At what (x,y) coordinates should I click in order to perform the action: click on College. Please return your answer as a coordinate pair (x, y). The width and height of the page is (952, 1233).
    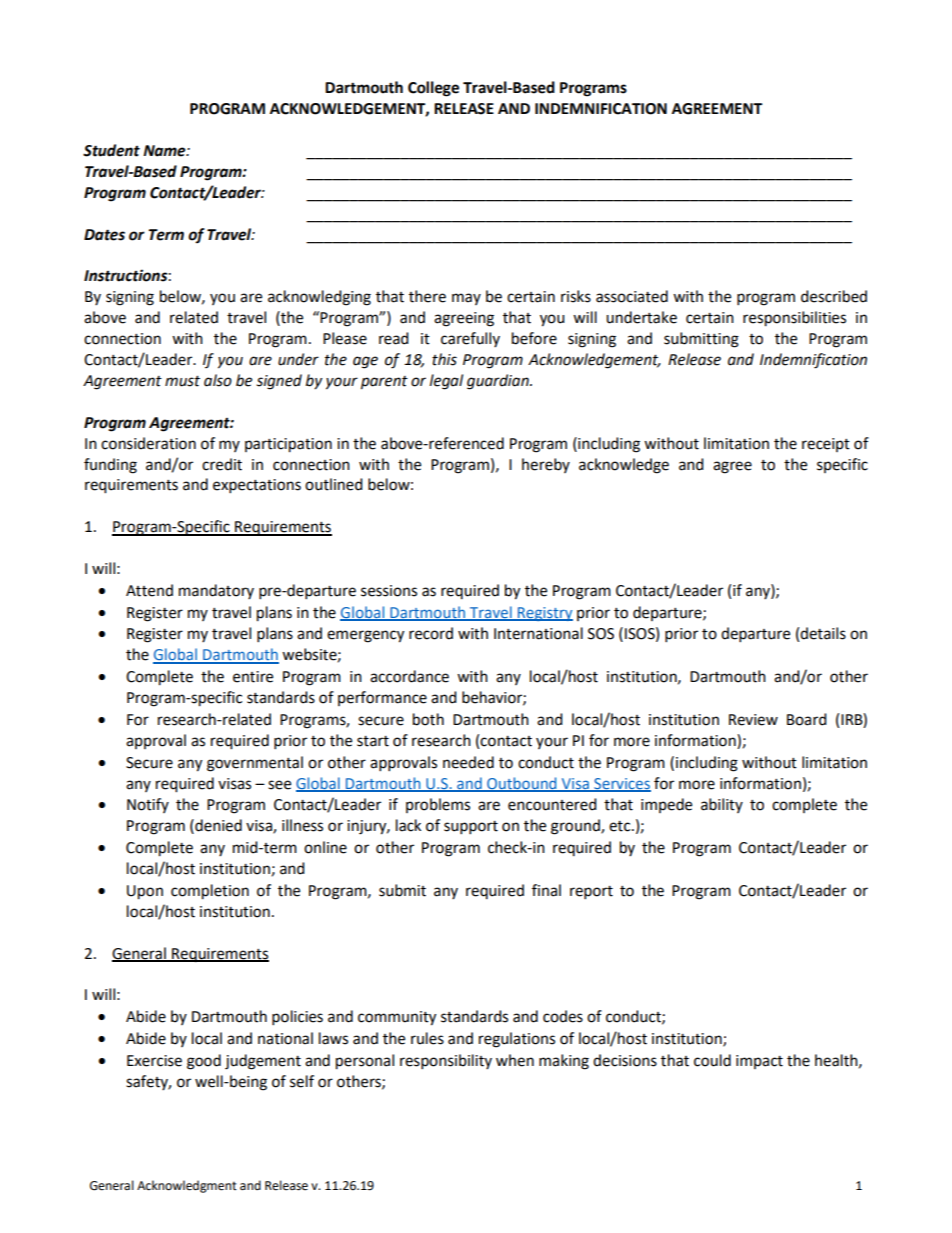
    Looking at the image, I should click on (433, 89).
